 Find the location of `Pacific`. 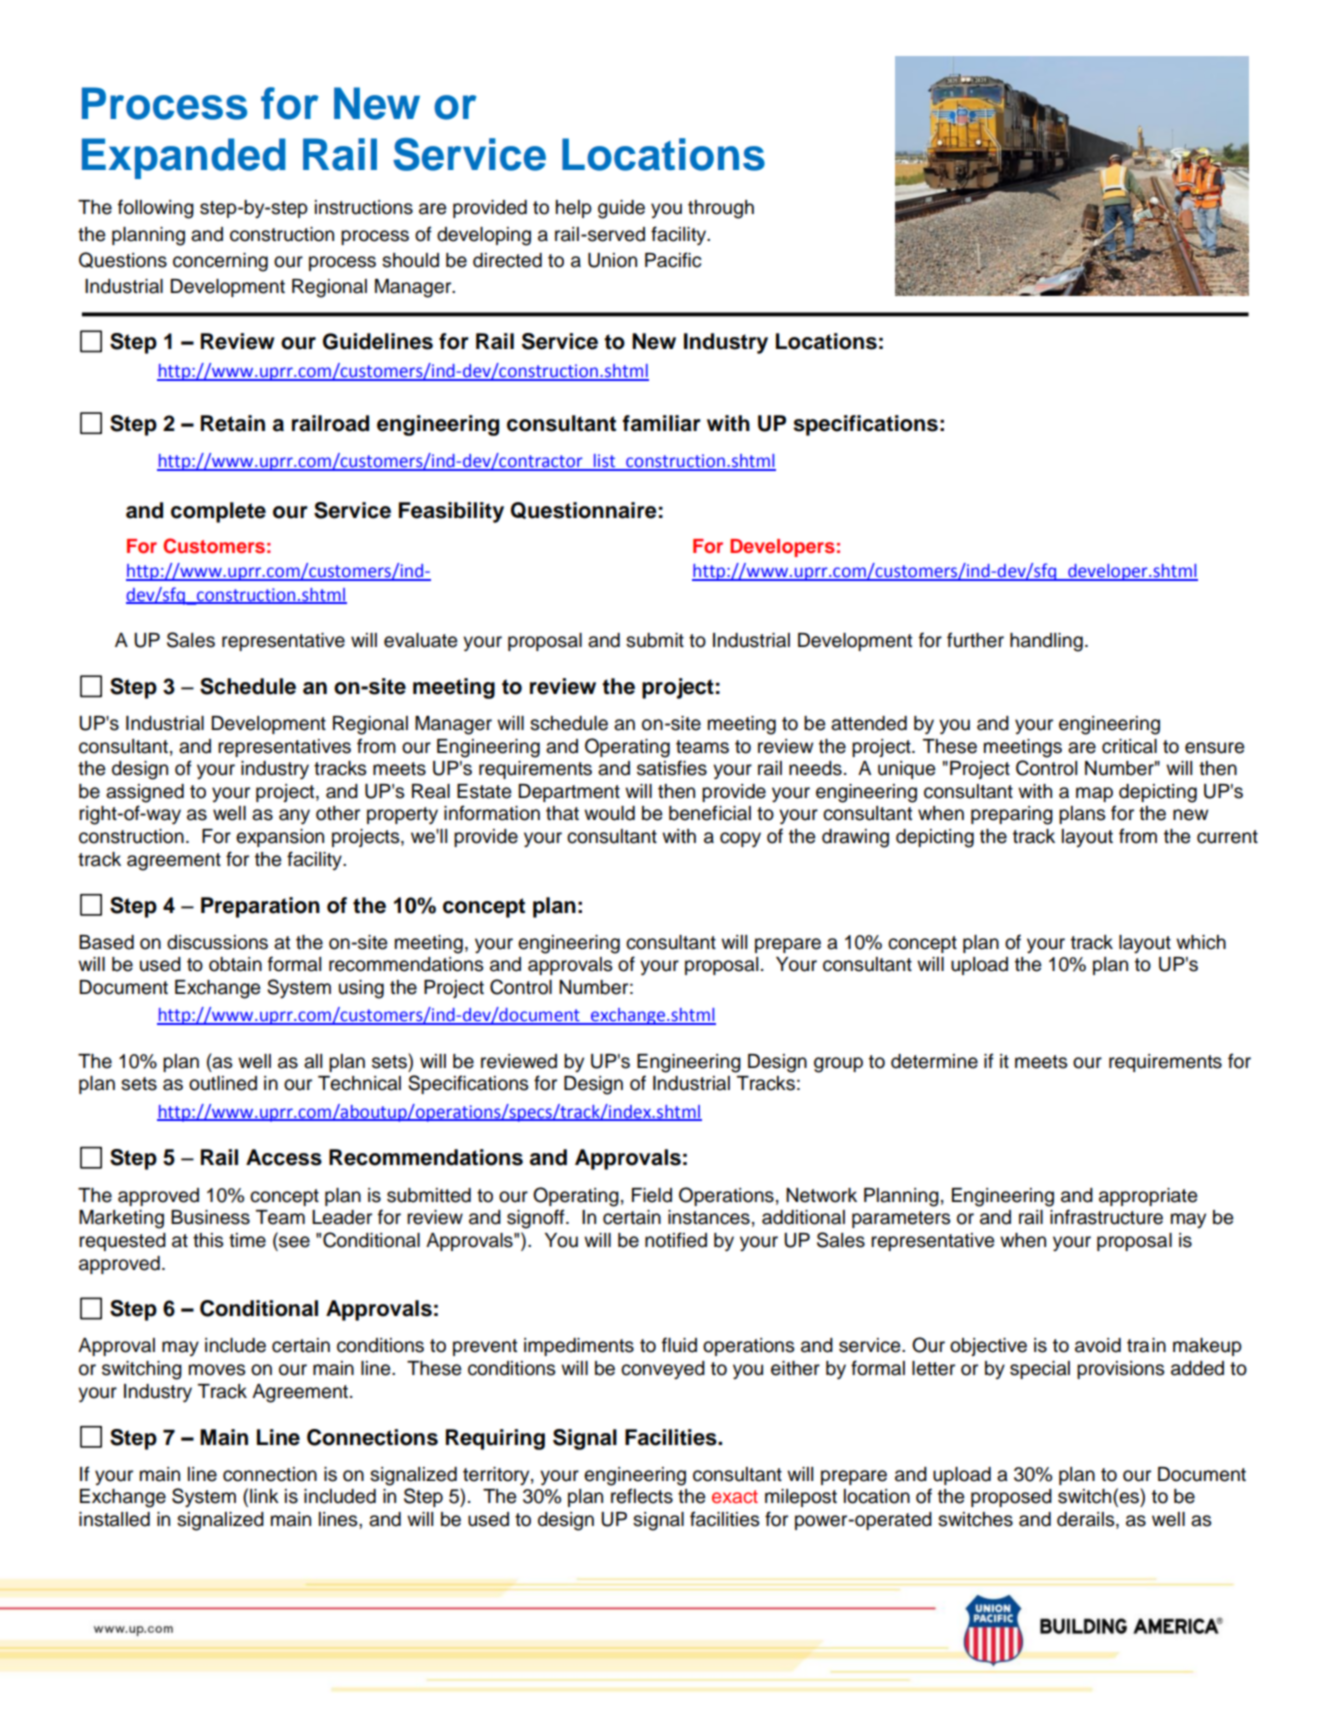

Pacific is located at coordinates (673, 260).
